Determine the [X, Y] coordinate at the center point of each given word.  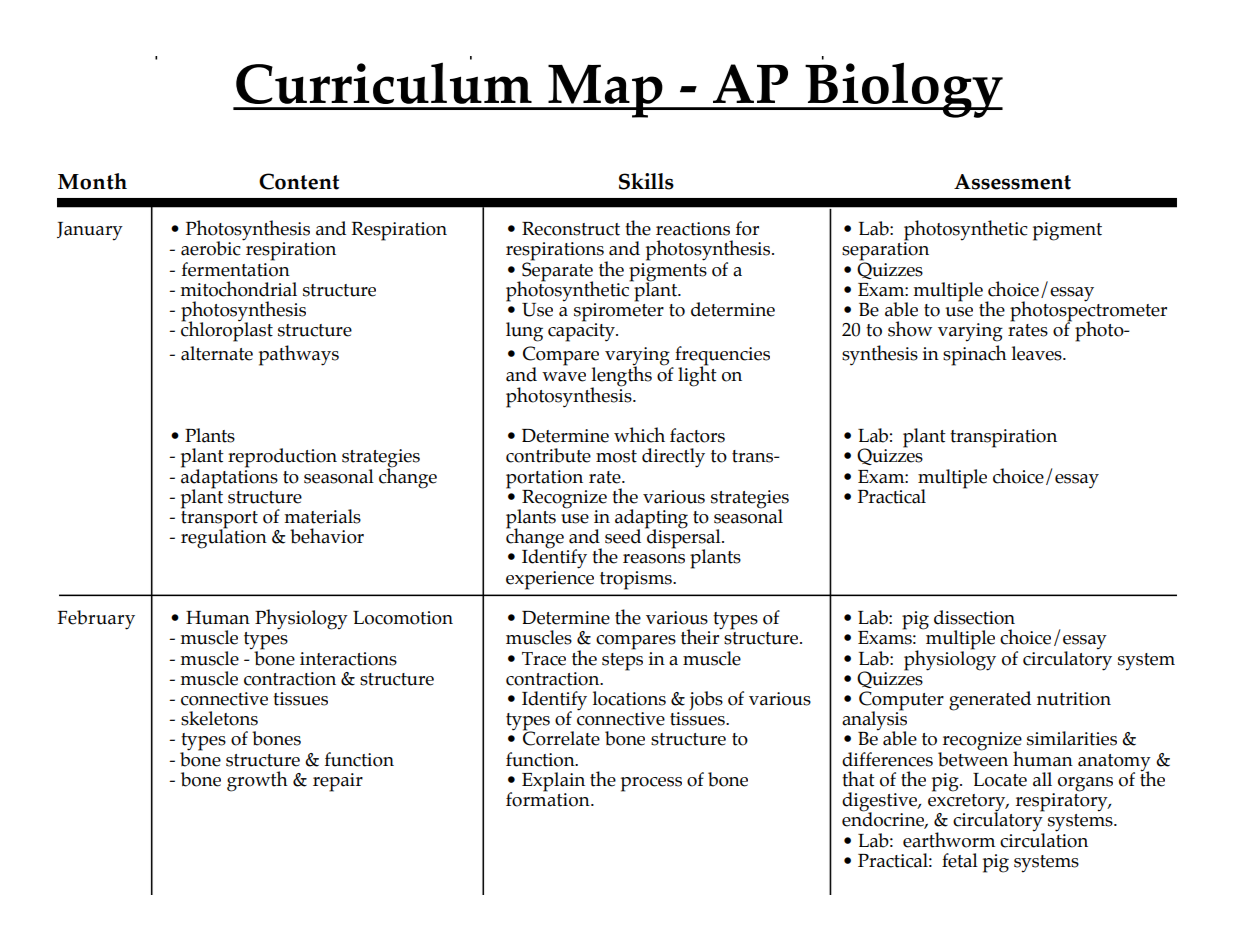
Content [299, 181]
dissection [974, 617]
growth [257, 781]
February [96, 620]
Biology [903, 90]
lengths [621, 377]
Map [605, 91]
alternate [217, 353]
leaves [1038, 353]
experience [550, 579]
